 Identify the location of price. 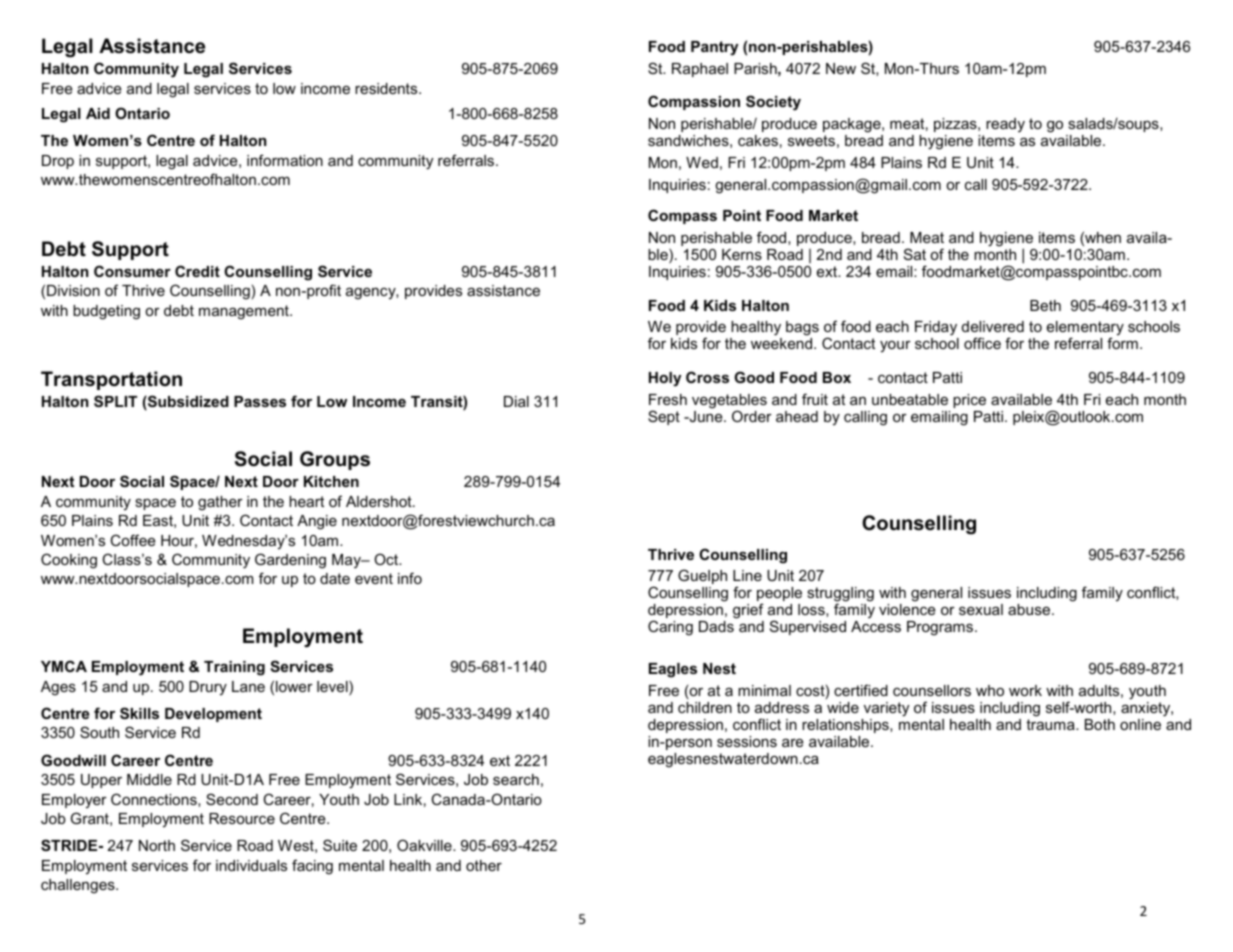
(969, 401).
